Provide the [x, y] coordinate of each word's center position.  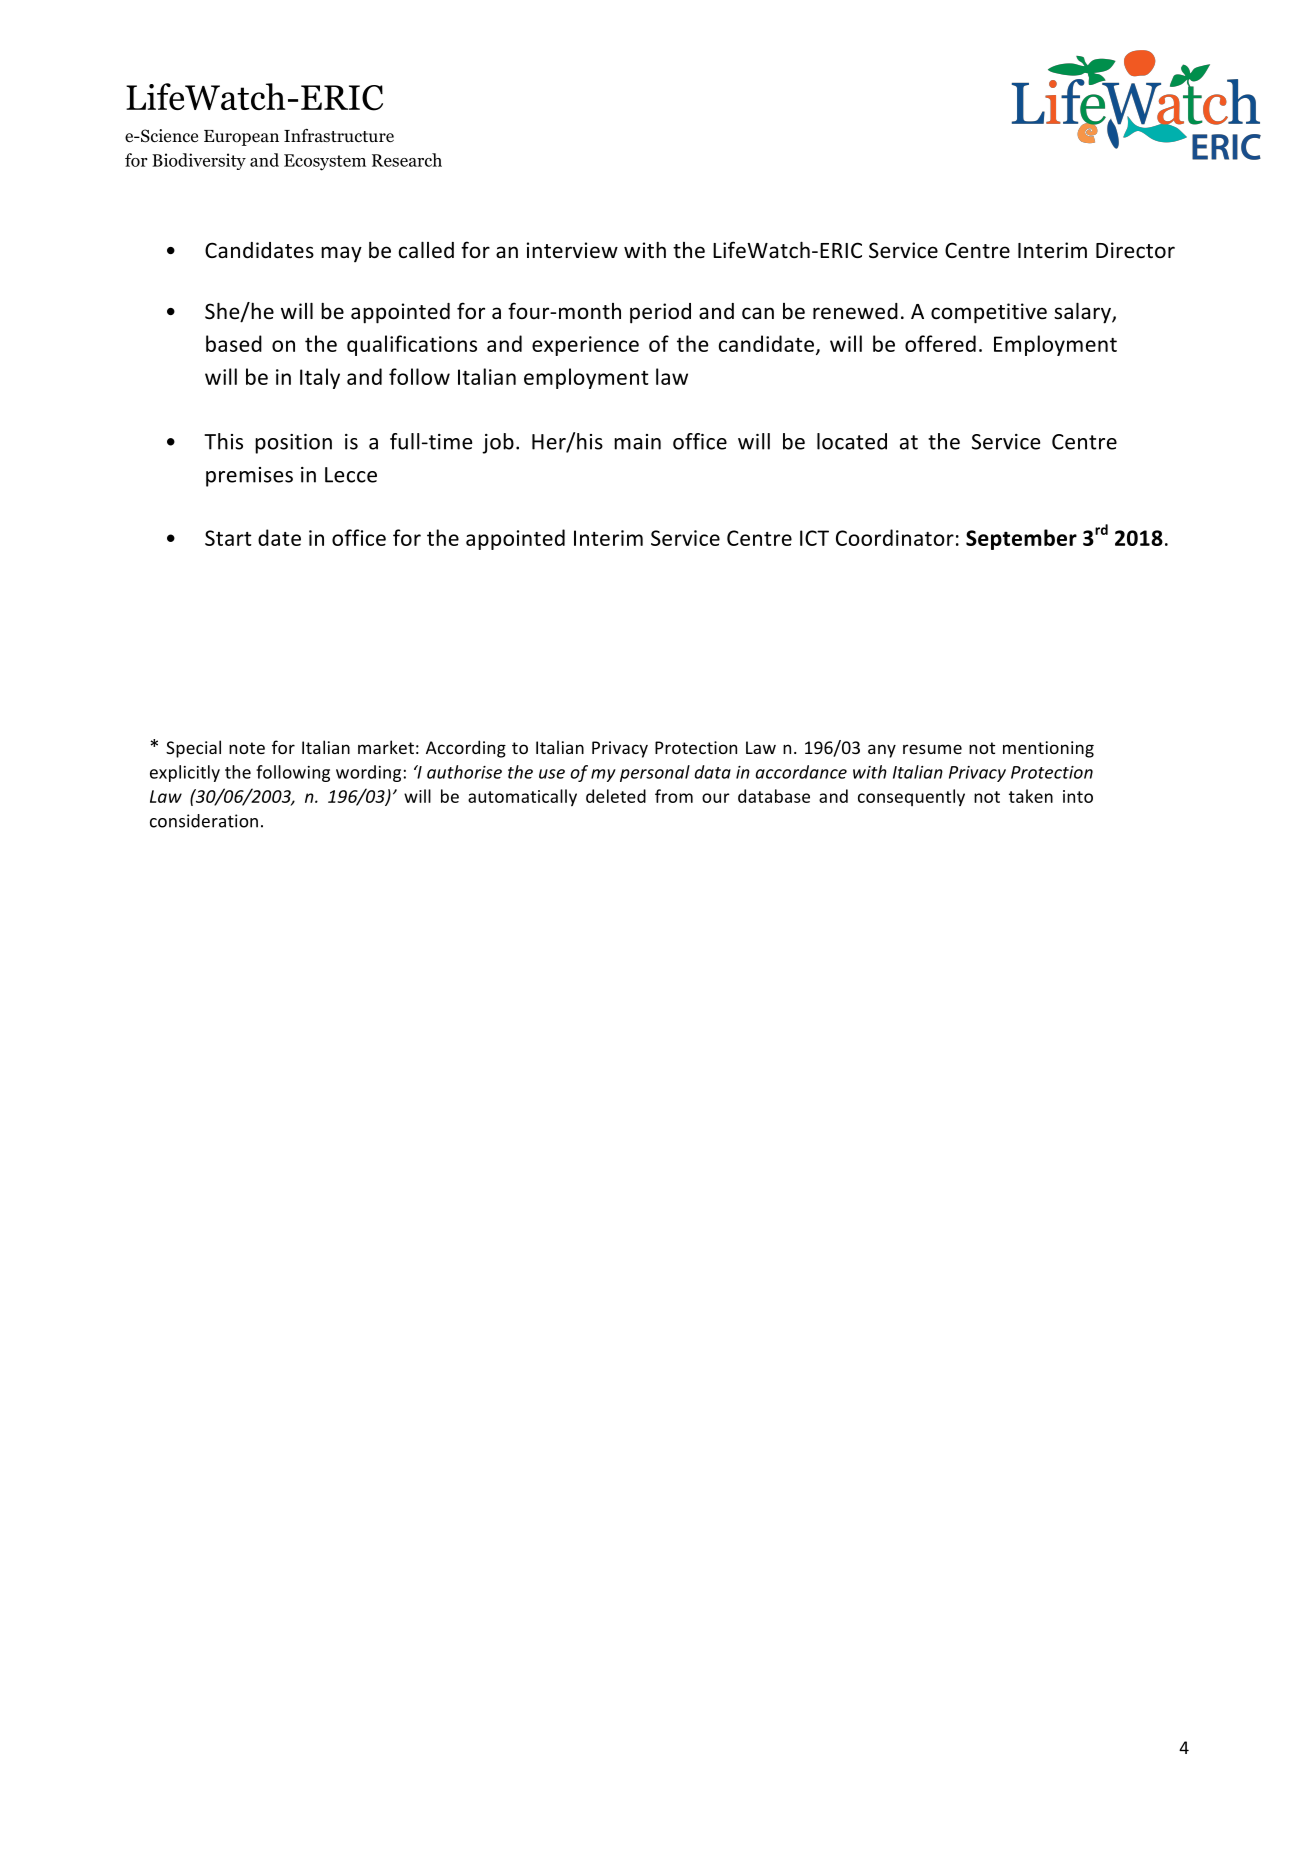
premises [249, 477]
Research [407, 160]
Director [1135, 250]
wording [368, 773]
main [637, 442]
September [1021, 539]
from [674, 796]
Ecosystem [325, 162]
